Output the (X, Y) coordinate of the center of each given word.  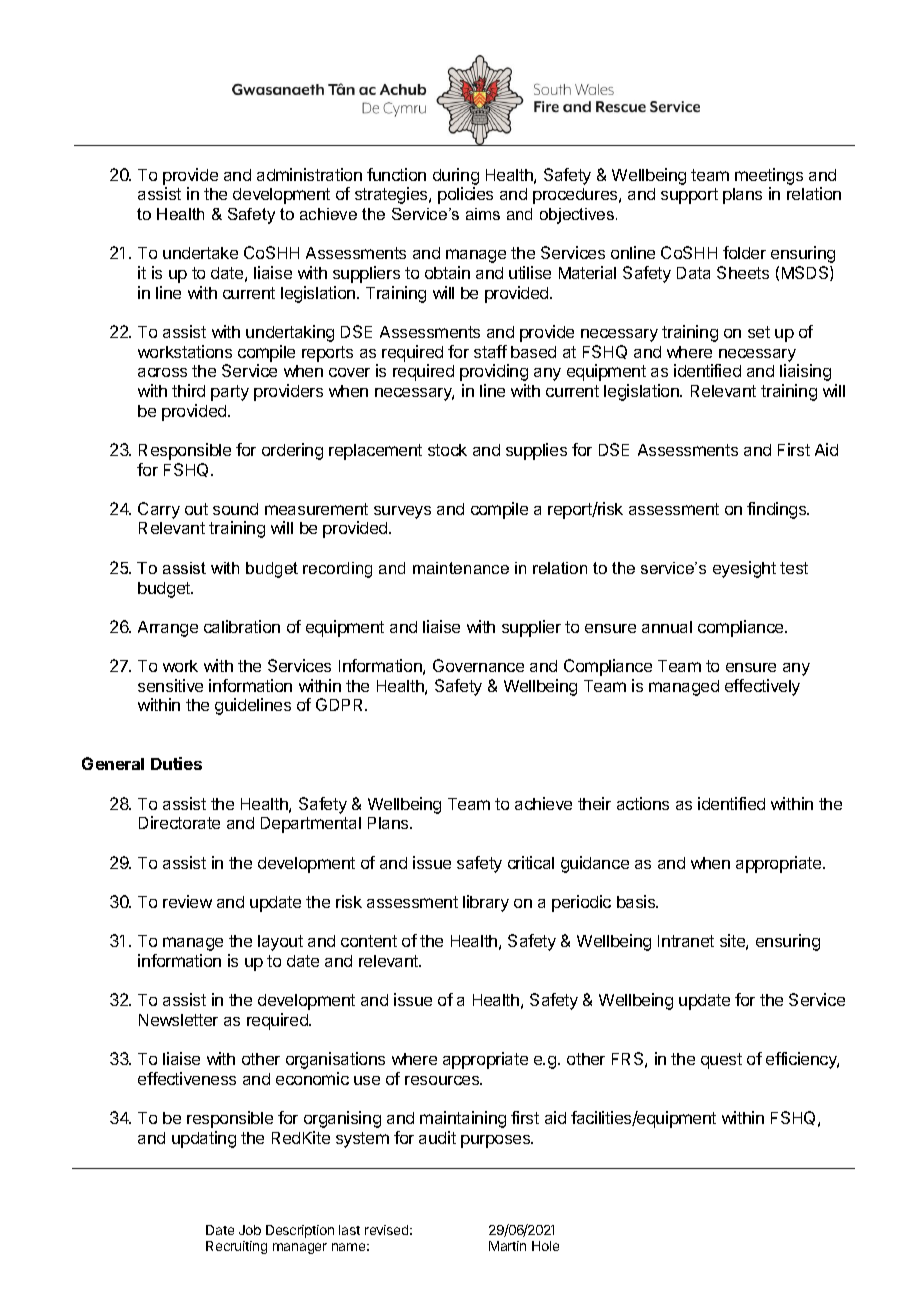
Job (250, 1230)
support (689, 196)
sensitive (170, 685)
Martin (507, 1246)
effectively (762, 687)
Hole (545, 1246)
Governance (478, 665)
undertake (200, 253)
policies (465, 195)
